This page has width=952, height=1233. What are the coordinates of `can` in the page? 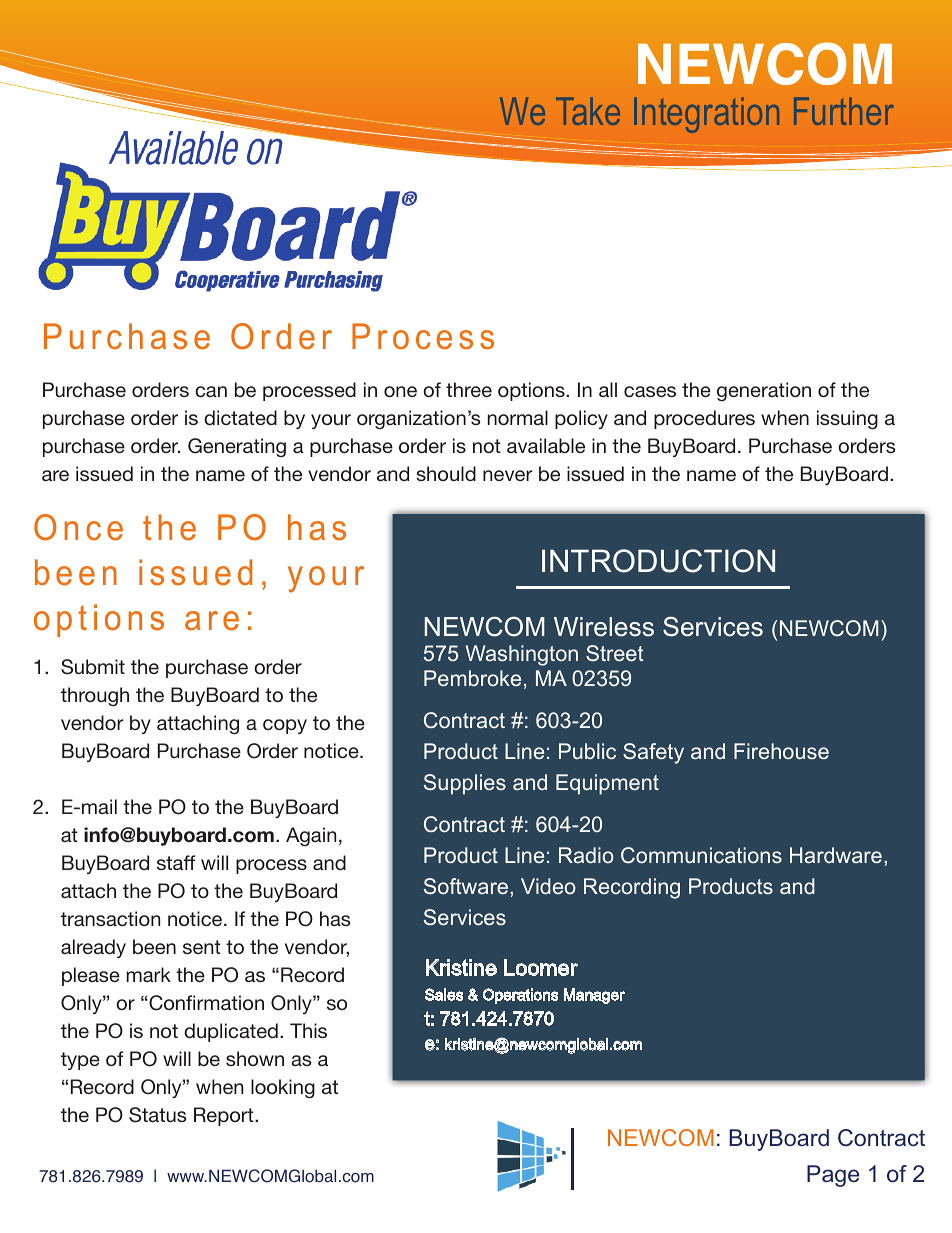 It's located at (211, 391).
